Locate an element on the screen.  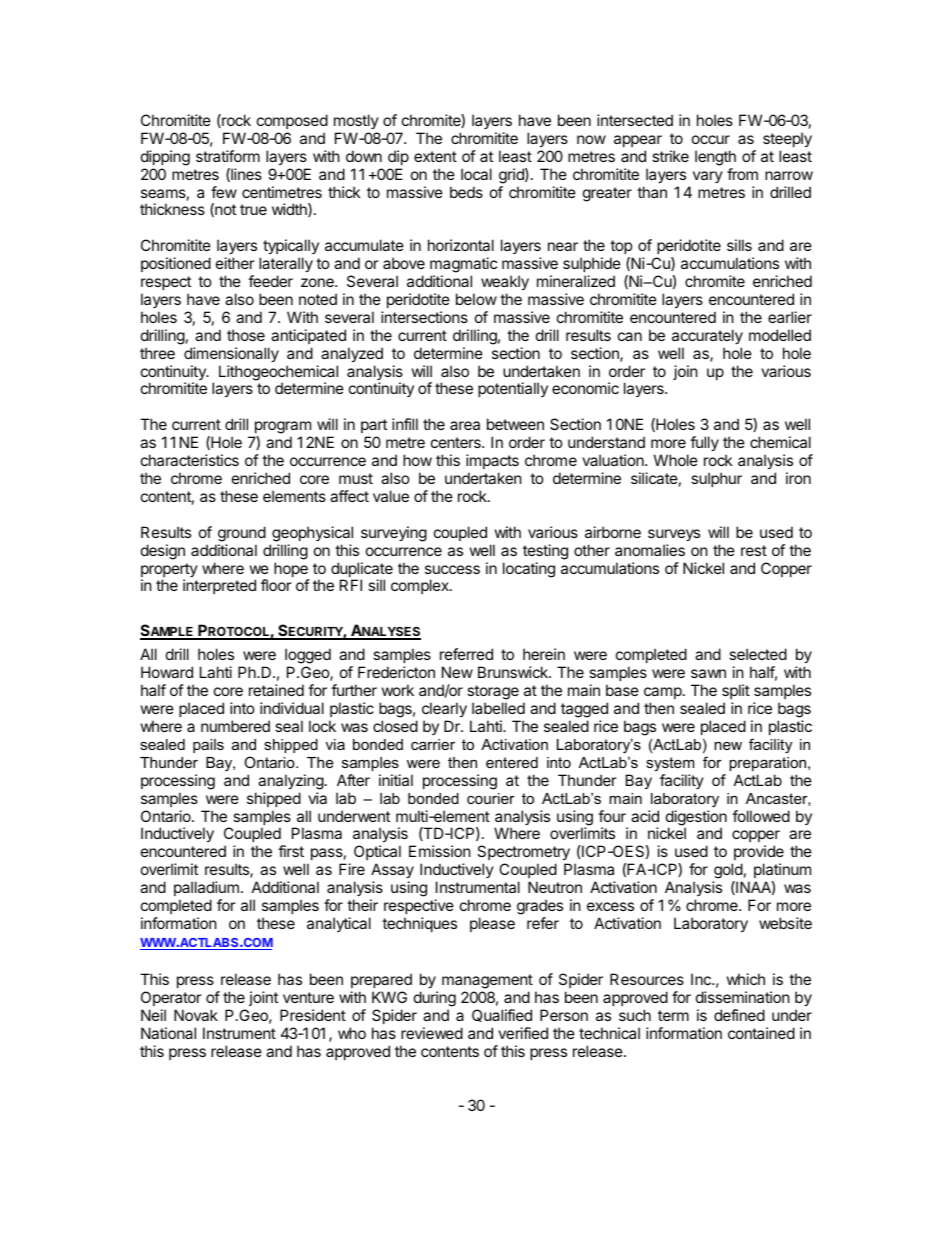
Novak is located at coordinates (196, 1015).
